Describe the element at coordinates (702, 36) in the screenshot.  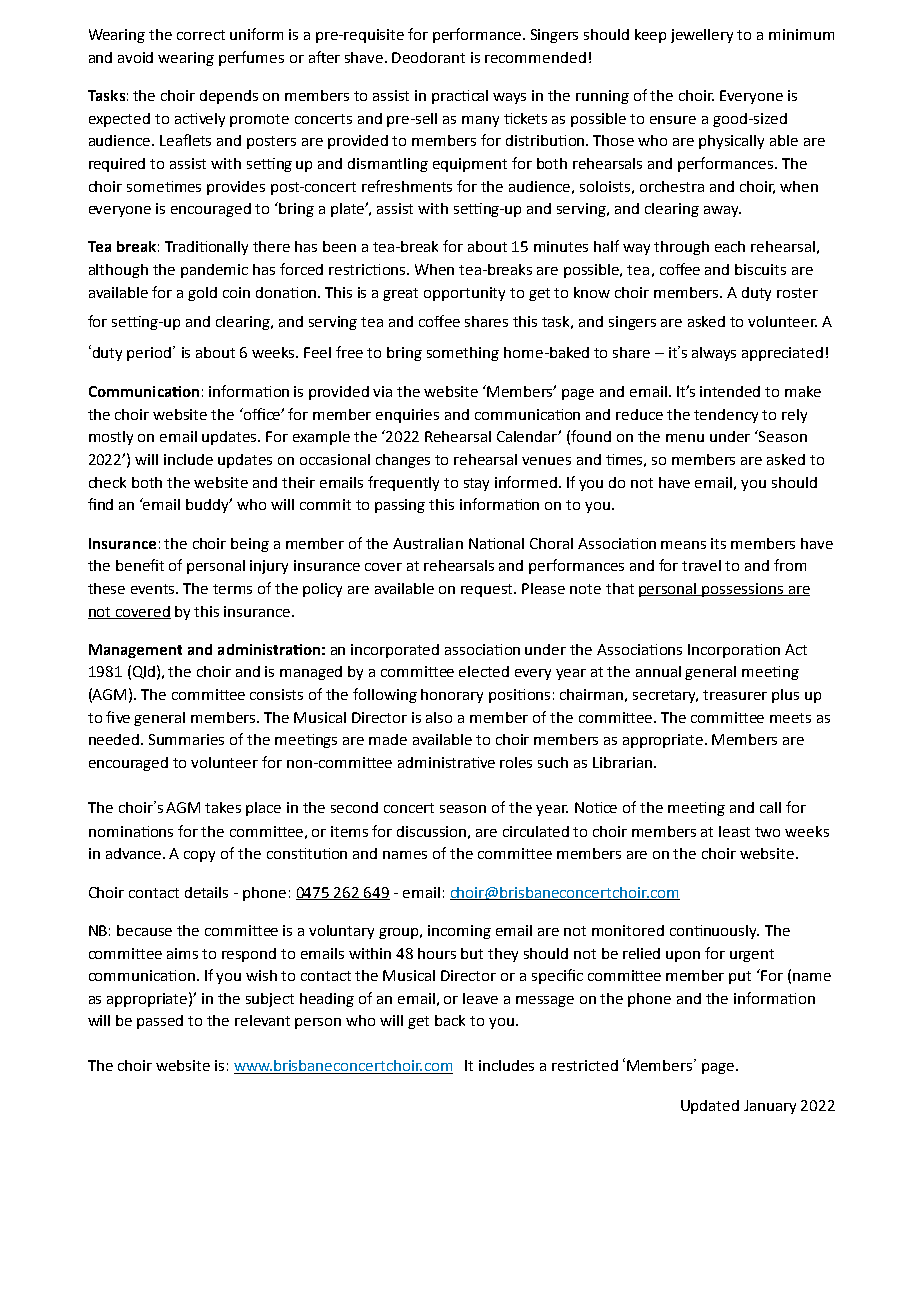
I see `jewellery` at that location.
